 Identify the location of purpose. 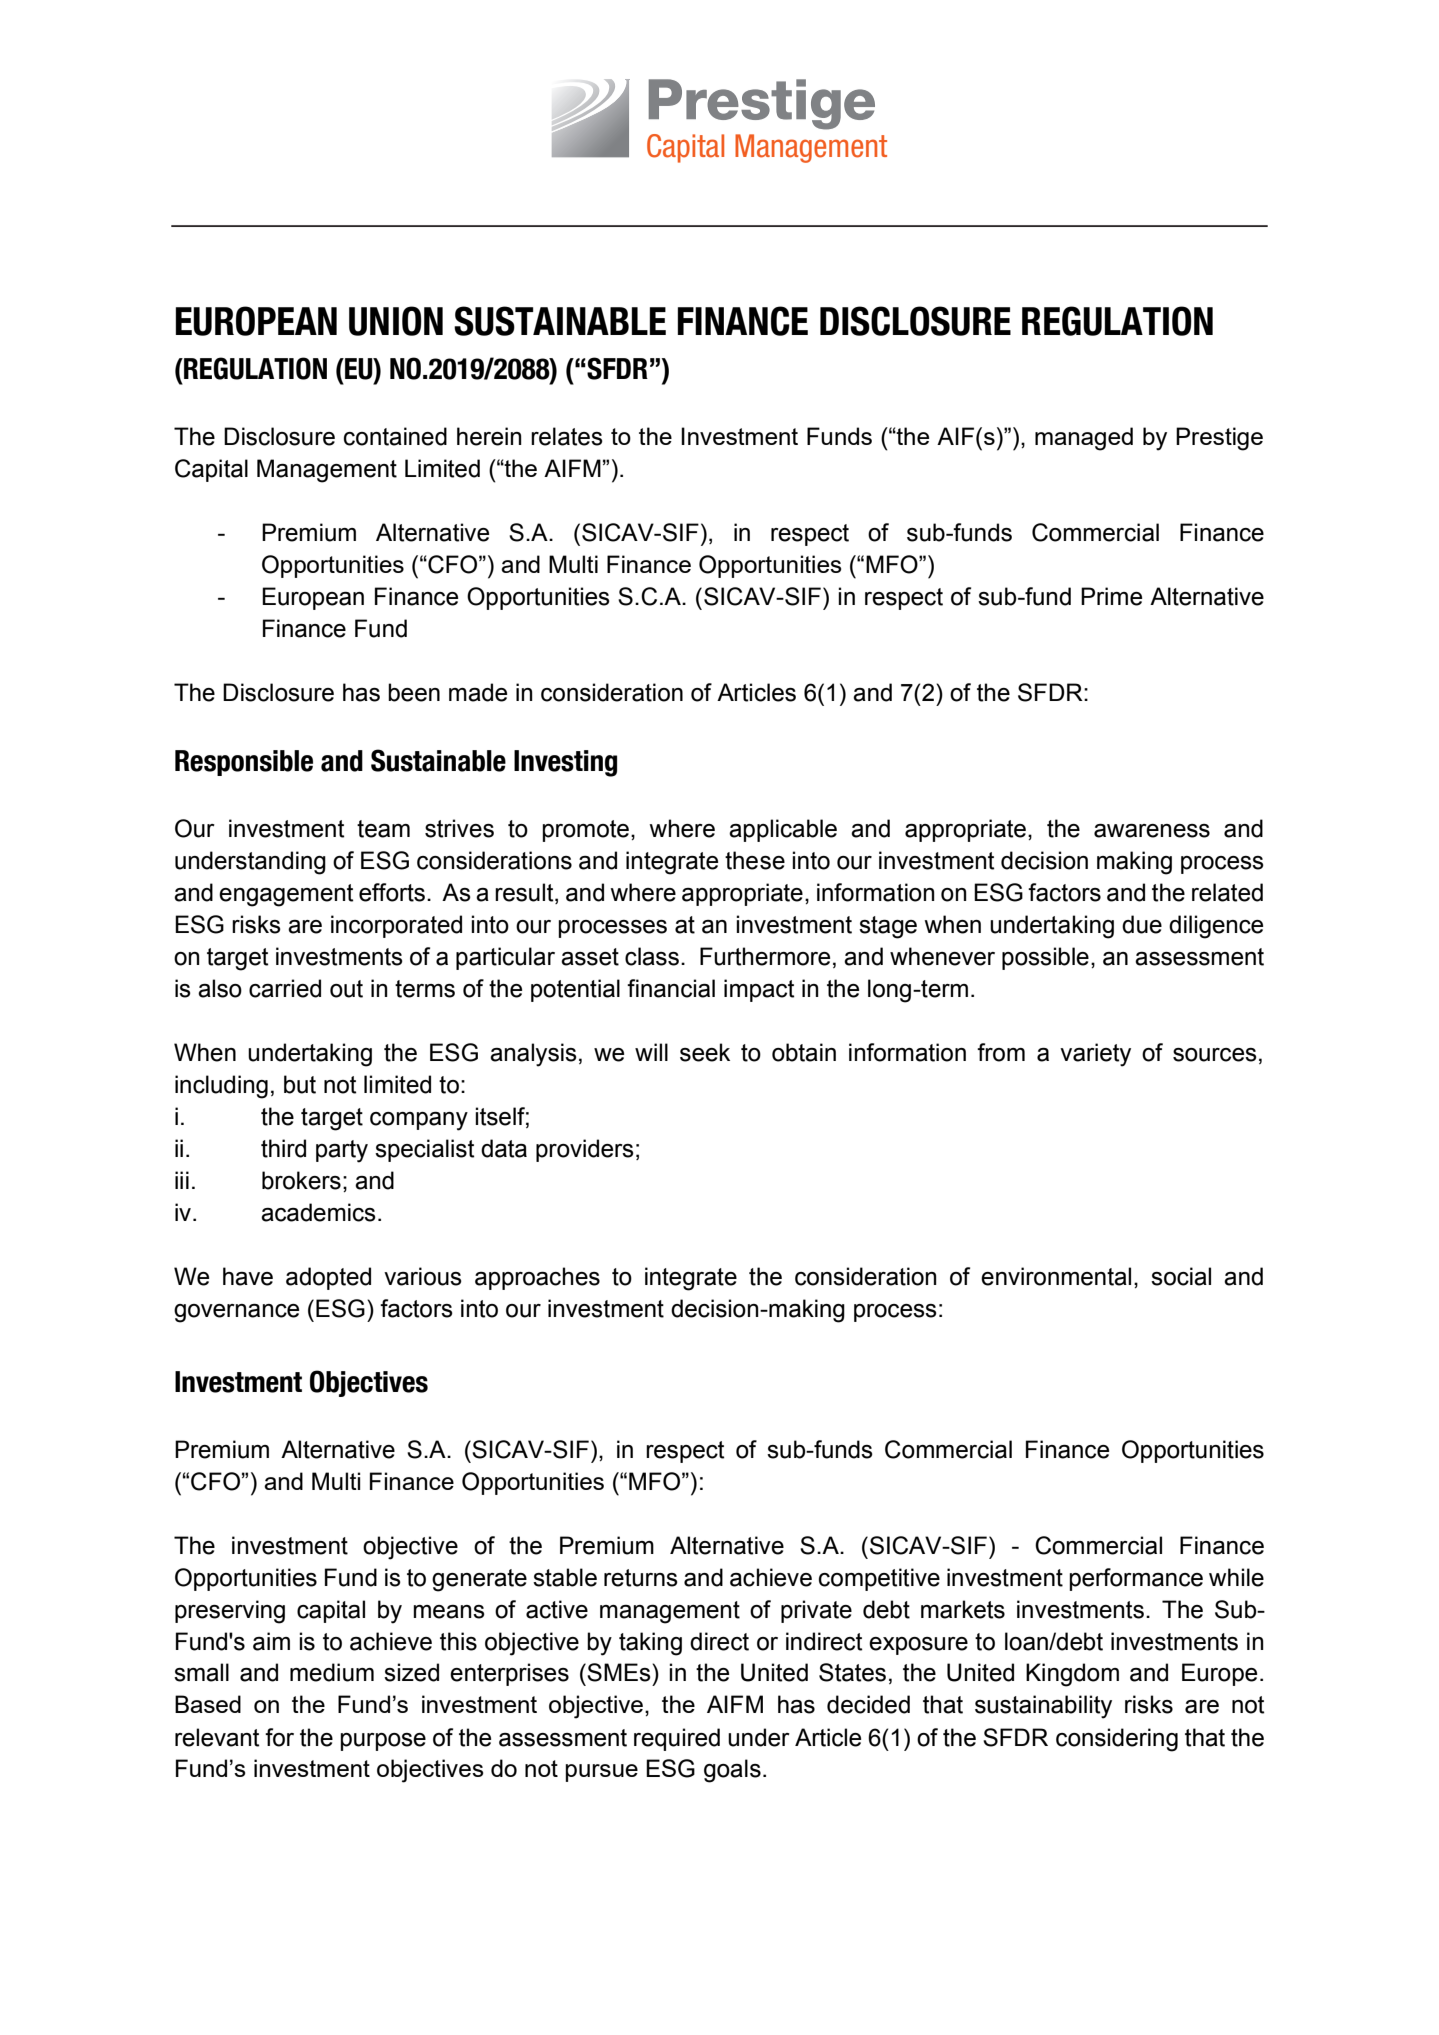
(383, 1742).
